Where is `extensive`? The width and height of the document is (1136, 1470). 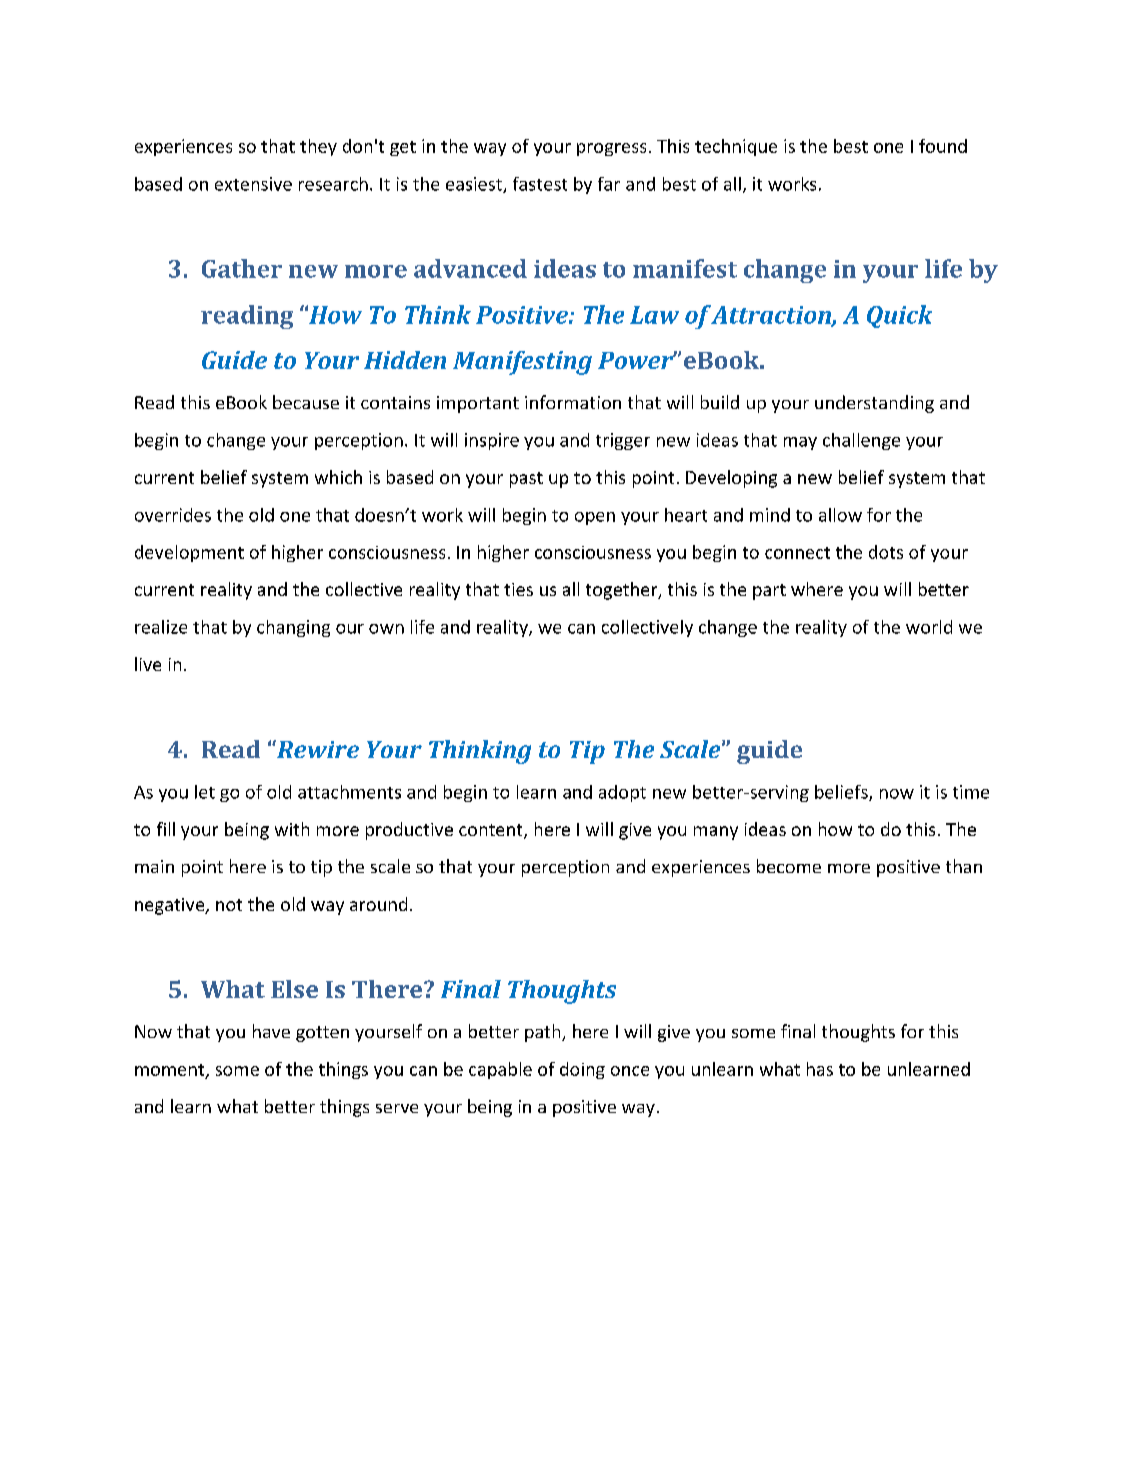 extensive is located at coordinates (253, 184).
